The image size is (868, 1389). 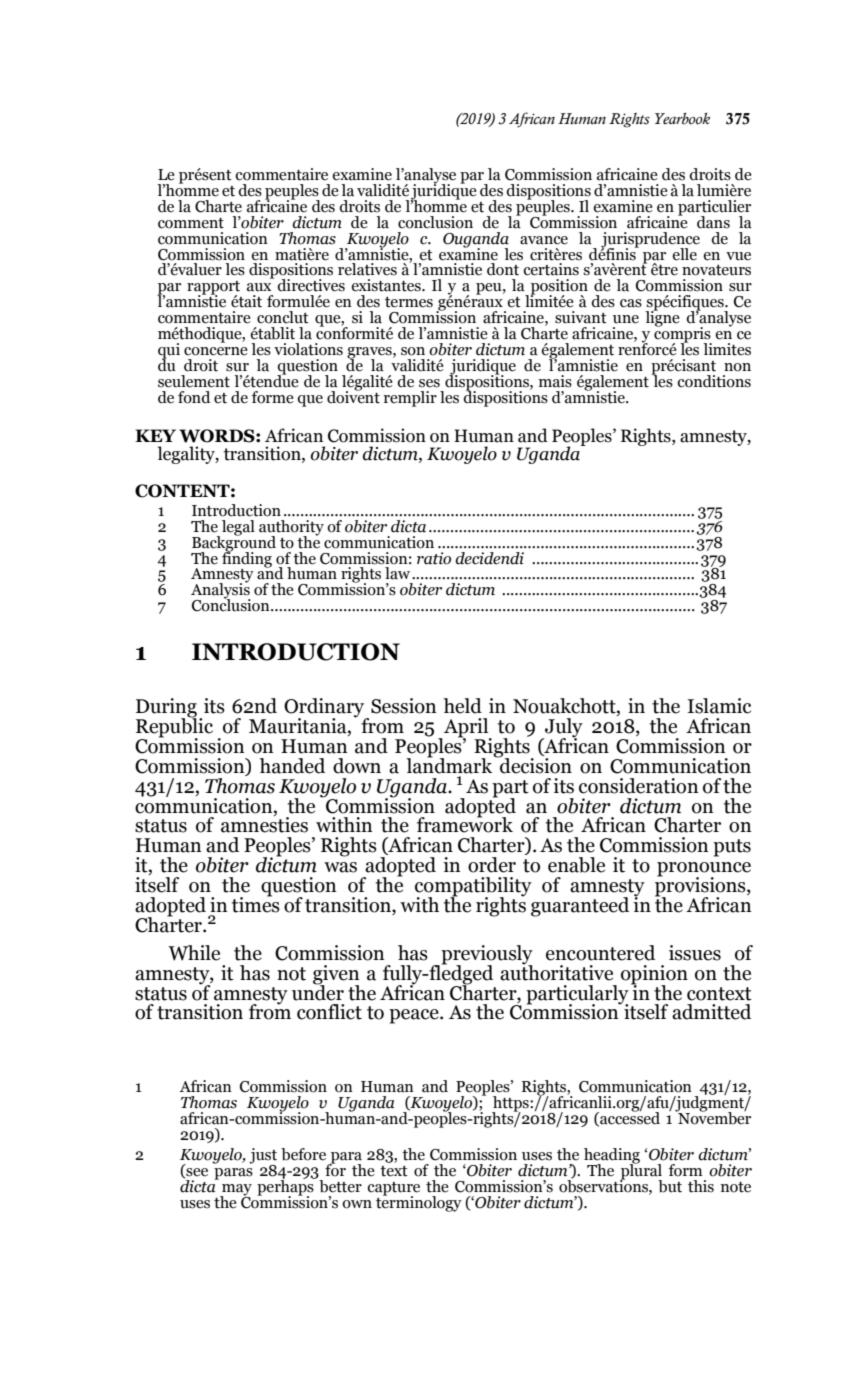 What do you see at coordinates (419, 1202) in the screenshot?
I see `terminology` at bounding box center [419, 1202].
